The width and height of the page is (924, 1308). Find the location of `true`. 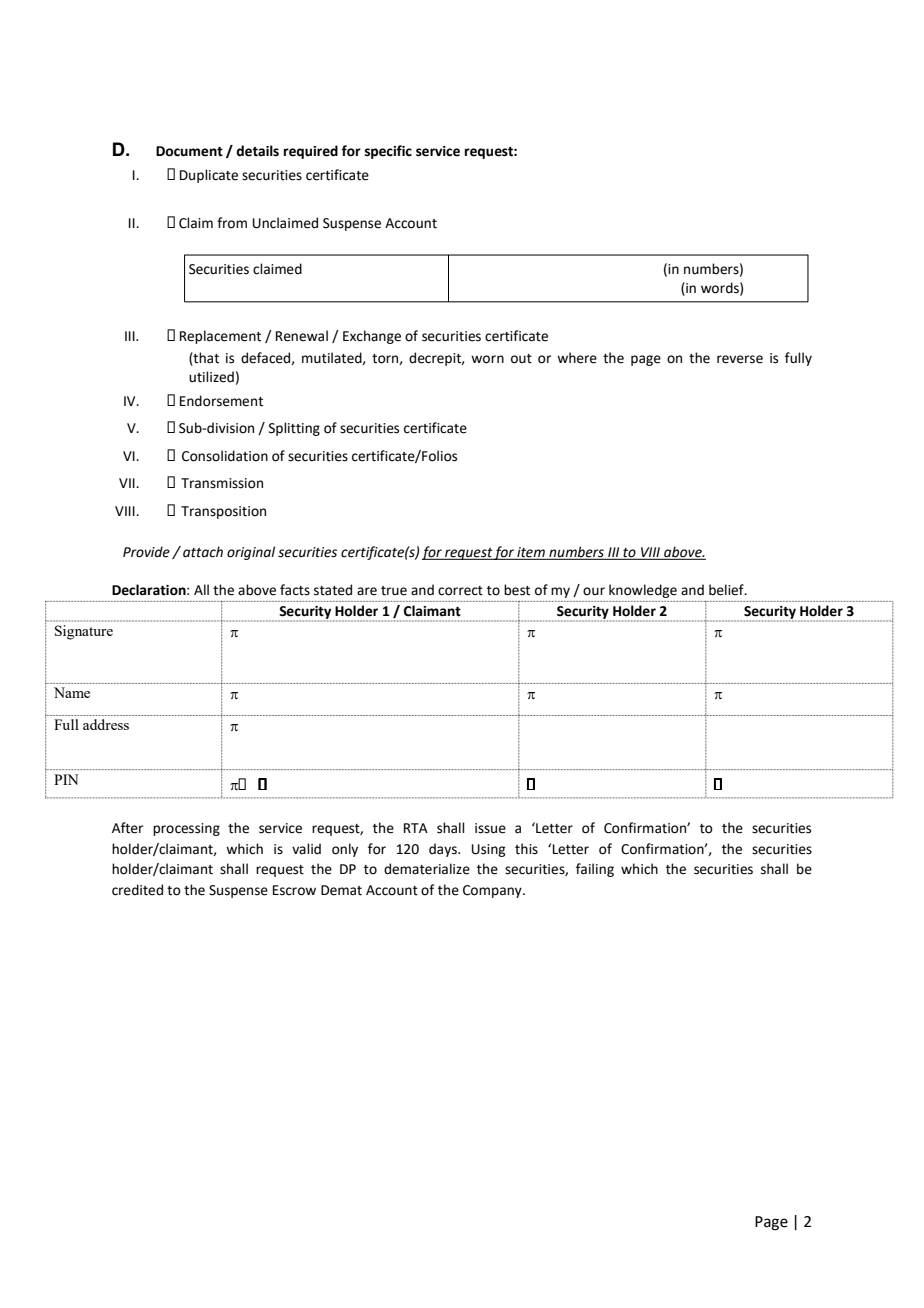

true is located at coordinates (394, 591).
